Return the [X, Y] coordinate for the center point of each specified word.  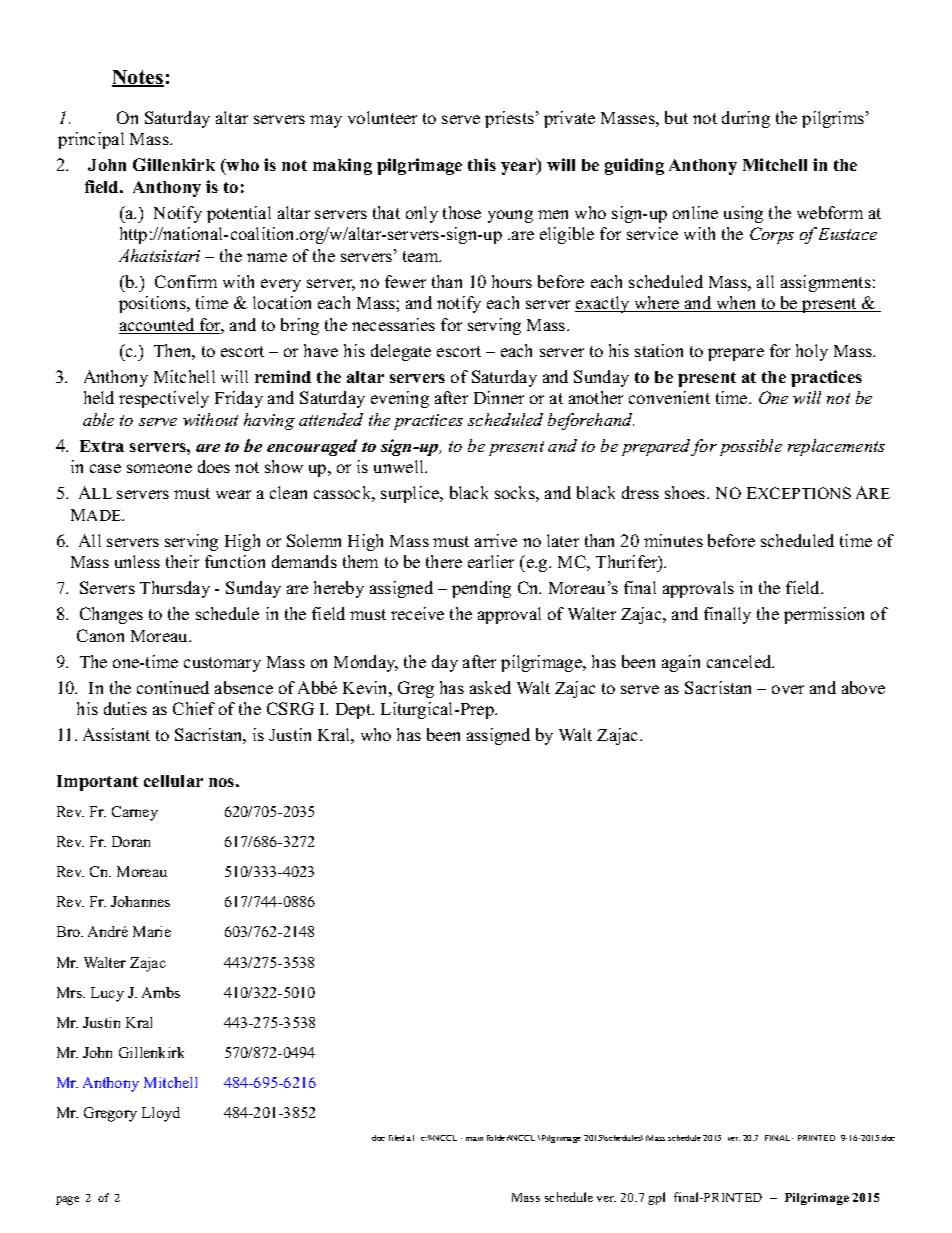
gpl [656, 1198]
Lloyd [161, 1114]
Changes [111, 615]
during [746, 119]
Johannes [140, 901]
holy [812, 352]
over [788, 689]
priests [509, 119]
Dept [355, 711]
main [474, 1139]
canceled [740, 661]
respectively [164, 399]
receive [417, 613]
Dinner [499, 397]
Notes [138, 78]
